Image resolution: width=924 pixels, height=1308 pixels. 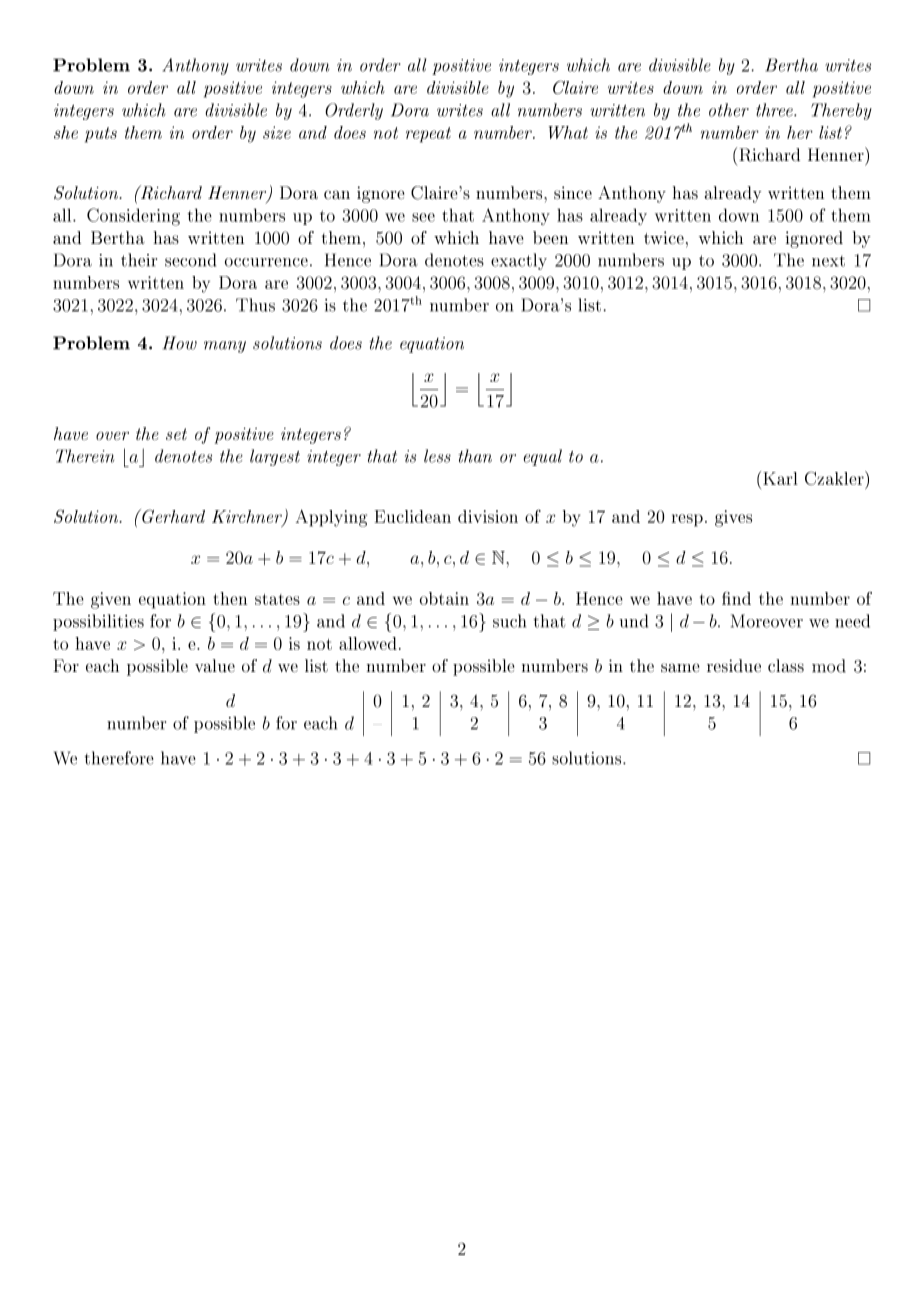 I want to click on therefore, so click(x=119, y=758).
